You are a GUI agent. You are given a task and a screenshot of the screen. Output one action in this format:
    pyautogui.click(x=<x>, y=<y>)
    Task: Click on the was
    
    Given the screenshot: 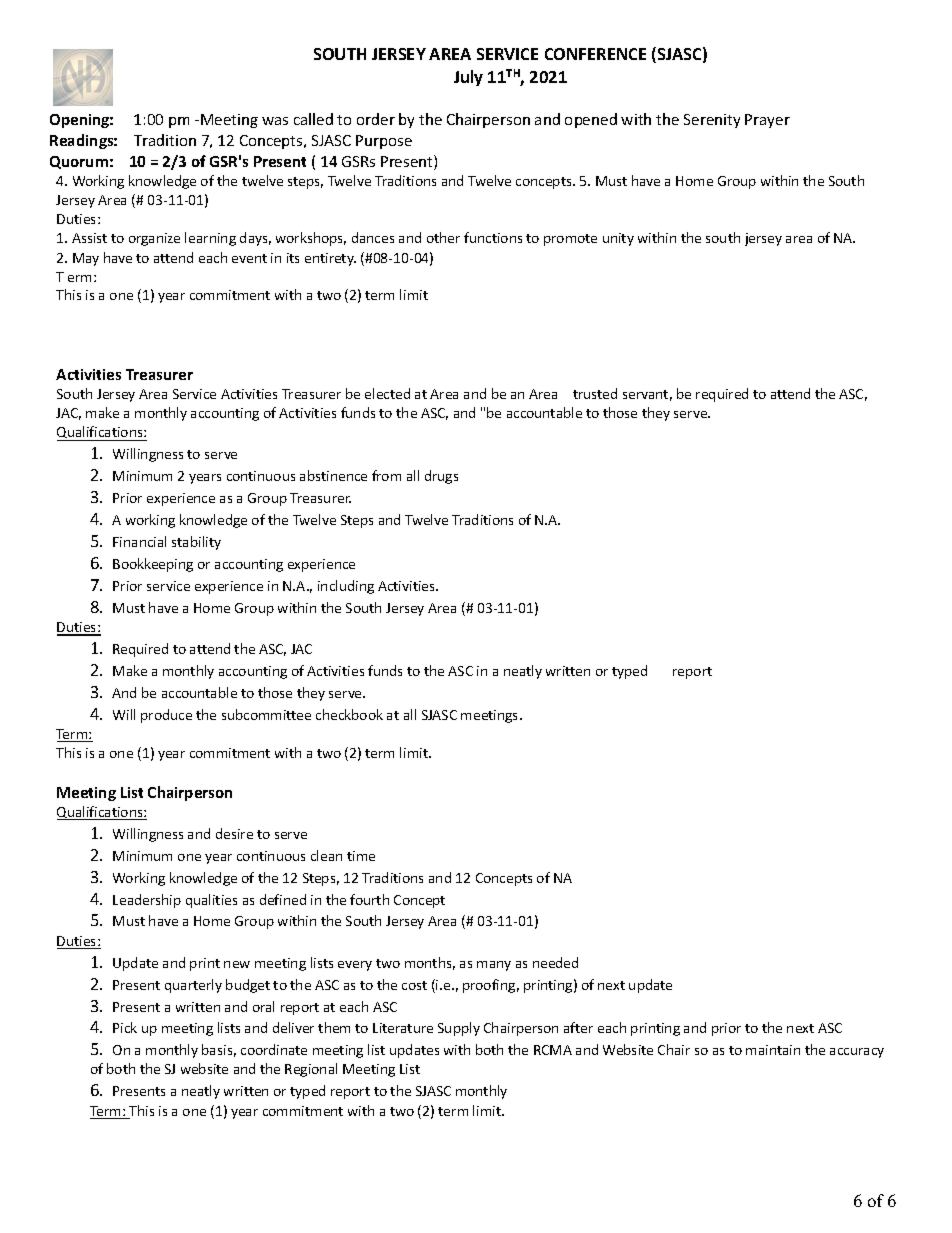 What is the action you would take?
    pyautogui.click(x=275, y=121)
